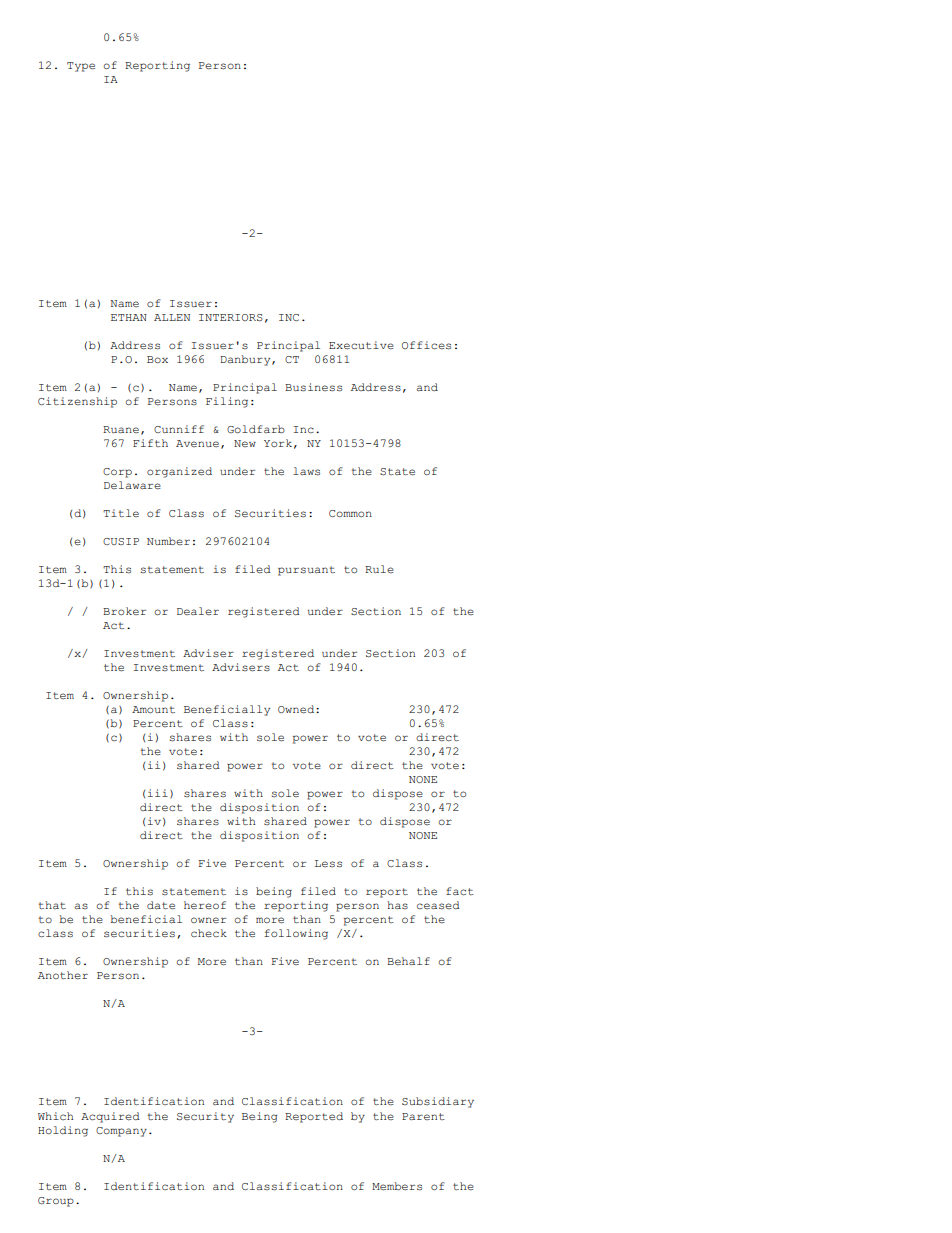 The height and width of the screenshot is (1233, 952). I want to click on INTERIORS, so click(231, 318).
